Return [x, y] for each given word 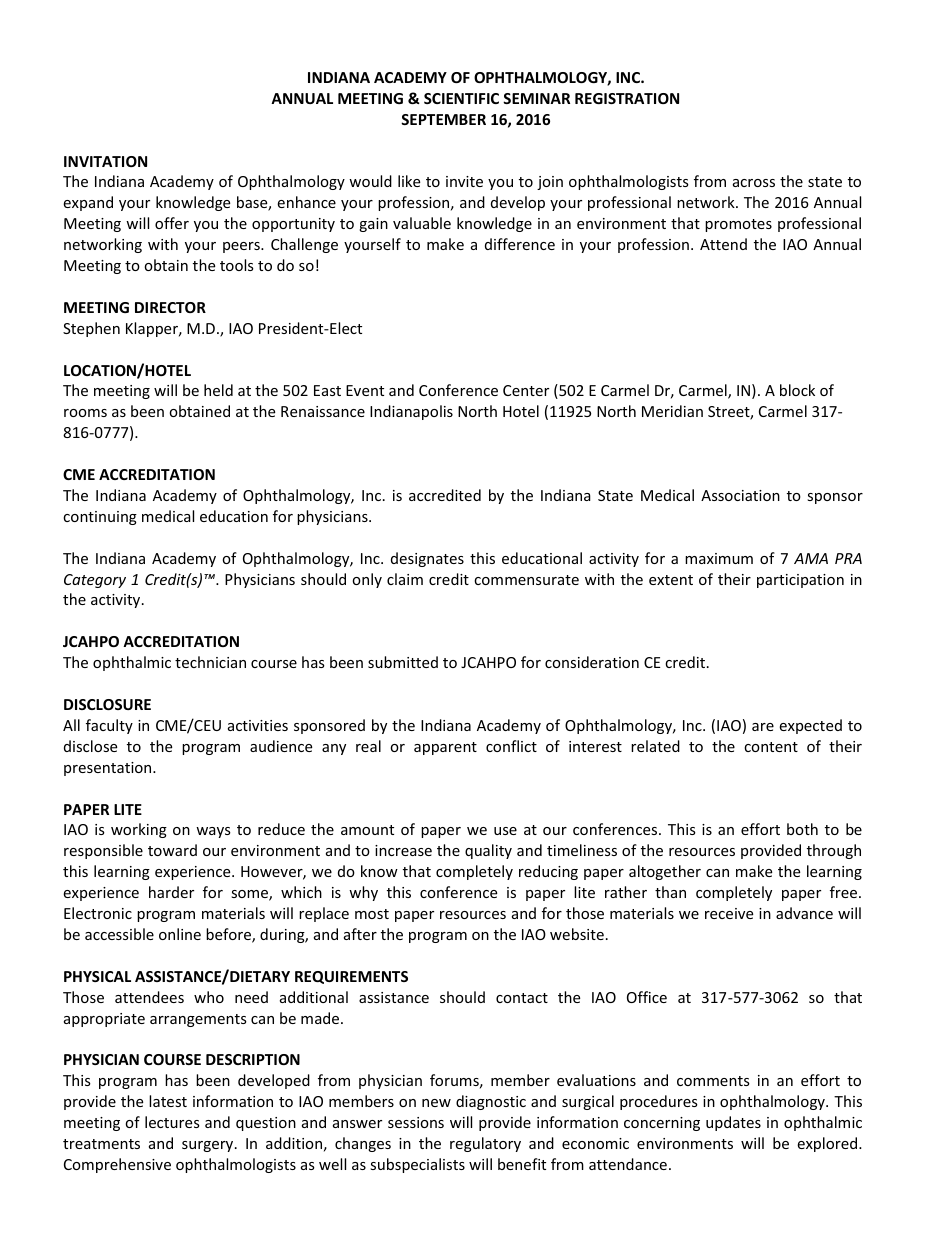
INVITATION [105, 161]
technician [210, 662]
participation [800, 581]
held [218, 390]
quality [488, 851]
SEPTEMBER [443, 119]
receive [729, 913]
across [754, 183]
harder [171, 892]
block [797, 390]
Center [526, 390]
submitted [403, 662]
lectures [172, 1122]
